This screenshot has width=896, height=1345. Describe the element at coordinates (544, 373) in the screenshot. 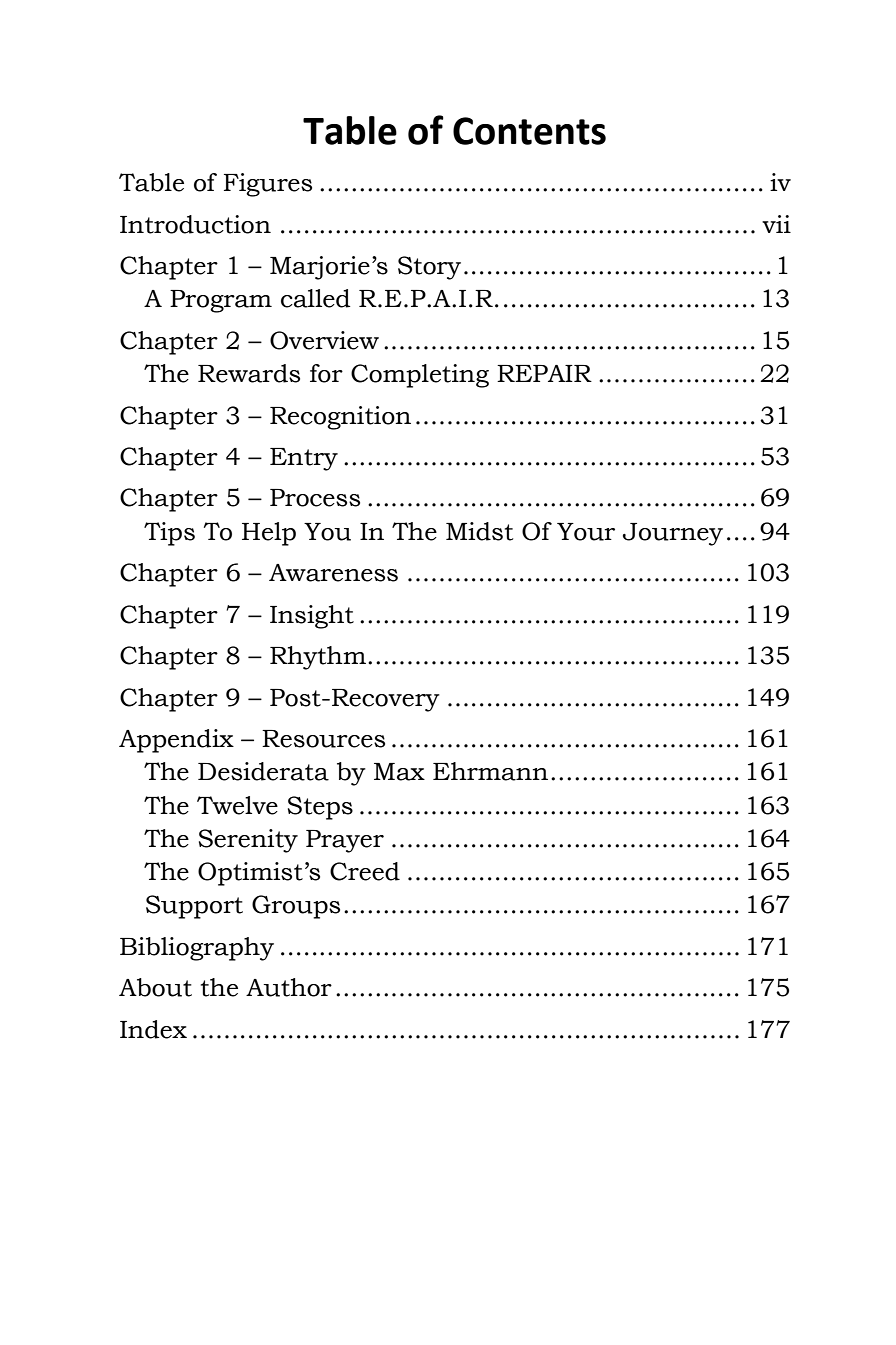

I see `REPAIR` at that location.
